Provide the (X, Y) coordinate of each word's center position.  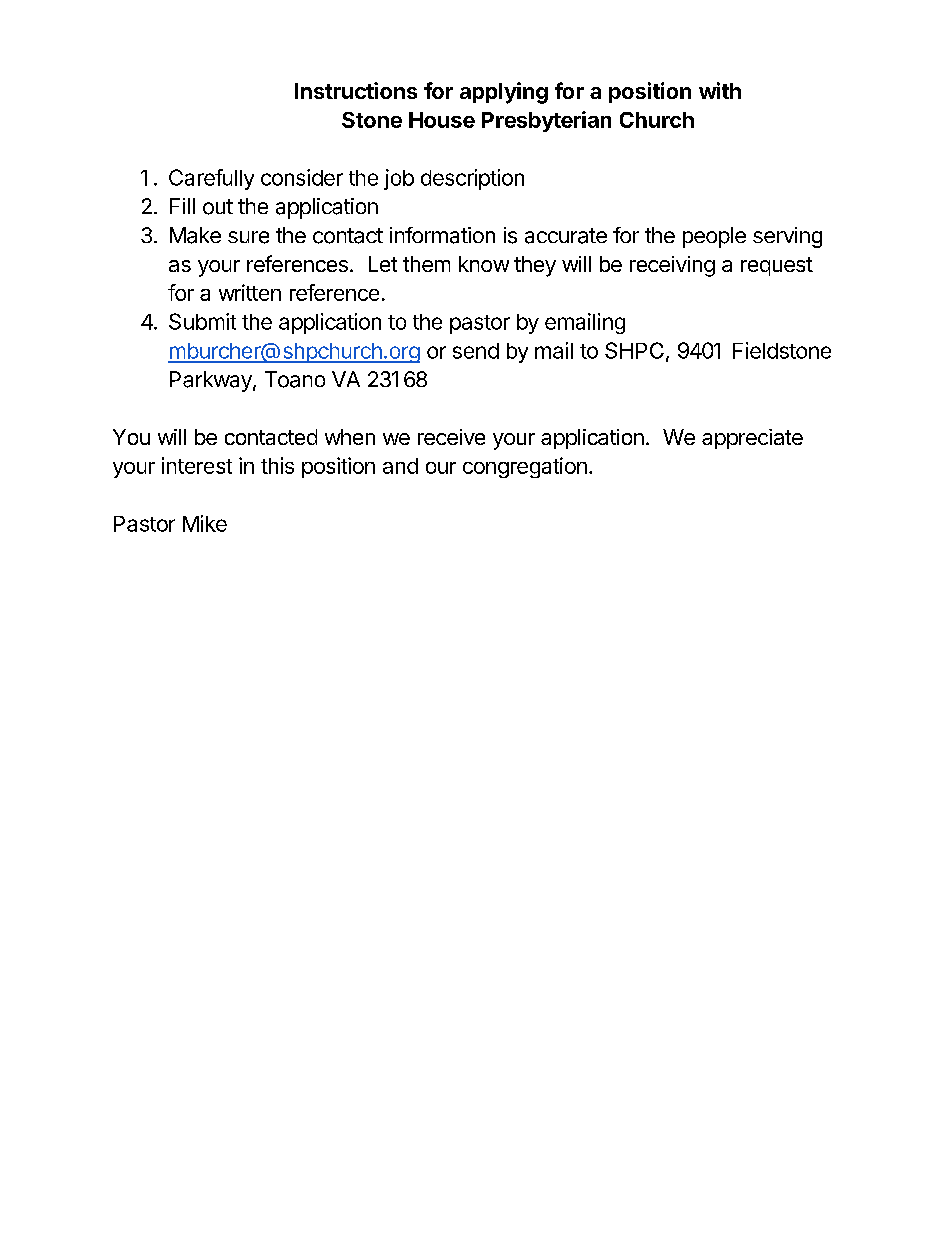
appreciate (752, 439)
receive (451, 437)
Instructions (356, 90)
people (714, 237)
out (218, 207)
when (350, 437)
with (720, 90)
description (472, 179)
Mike (205, 523)
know (484, 264)
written (250, 292)
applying (504, 93)
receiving (672, 266)
